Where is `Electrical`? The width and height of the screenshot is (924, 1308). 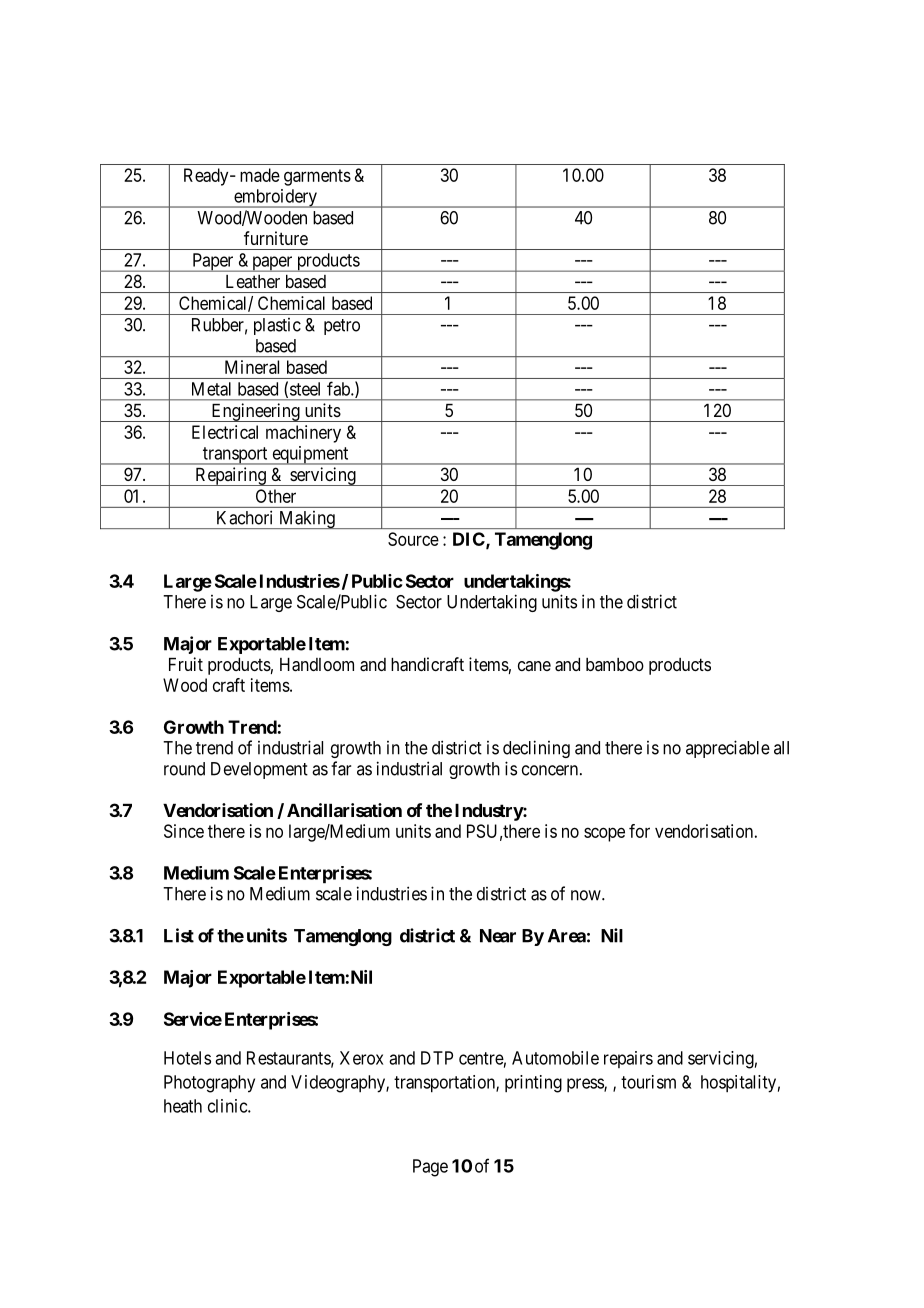 Electrical is located at coordinates (225, 432).
